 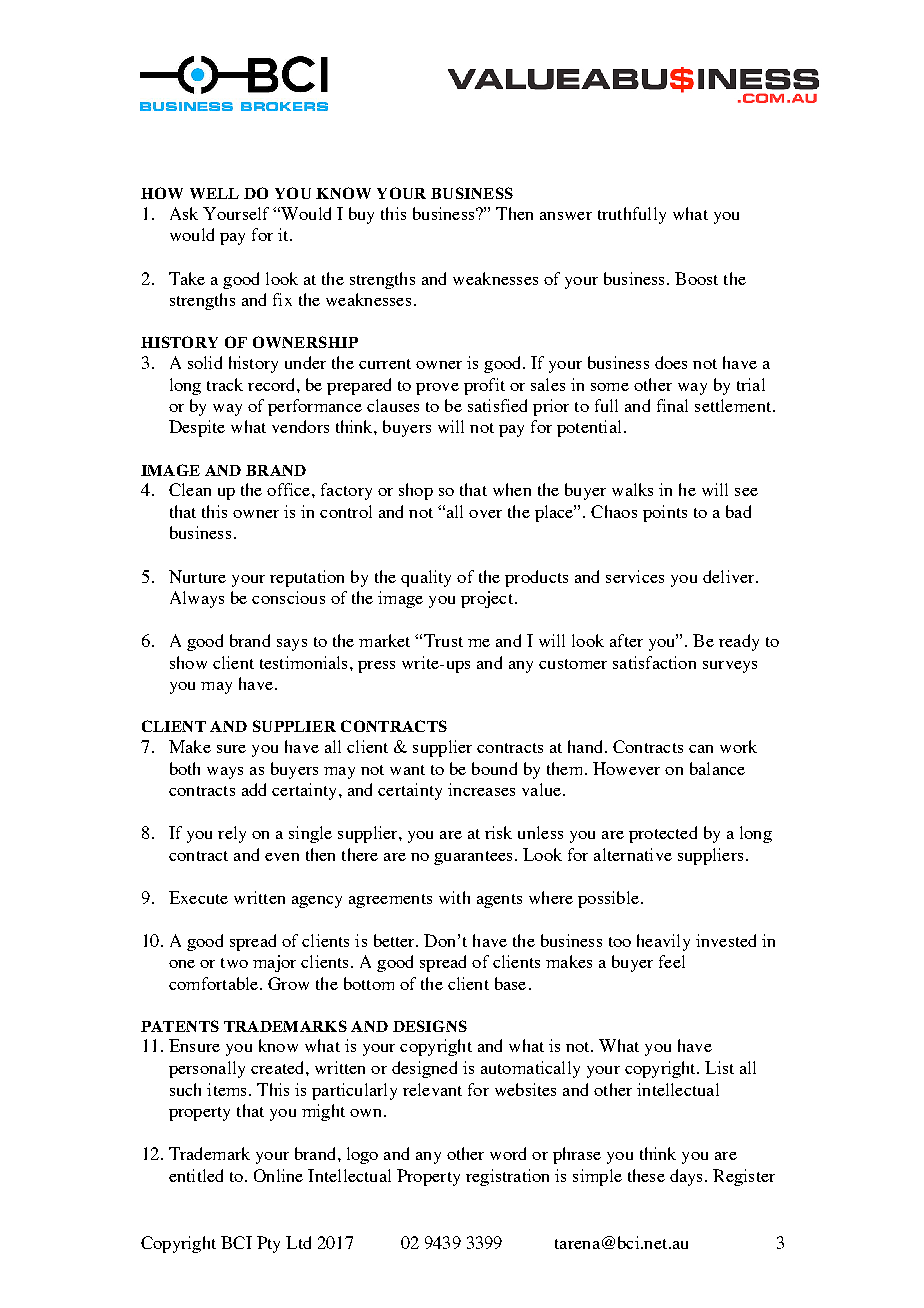 What do you see at coordinates (701, 749) in the screenshot?
I see `can` at bounding box center [701, 749].
